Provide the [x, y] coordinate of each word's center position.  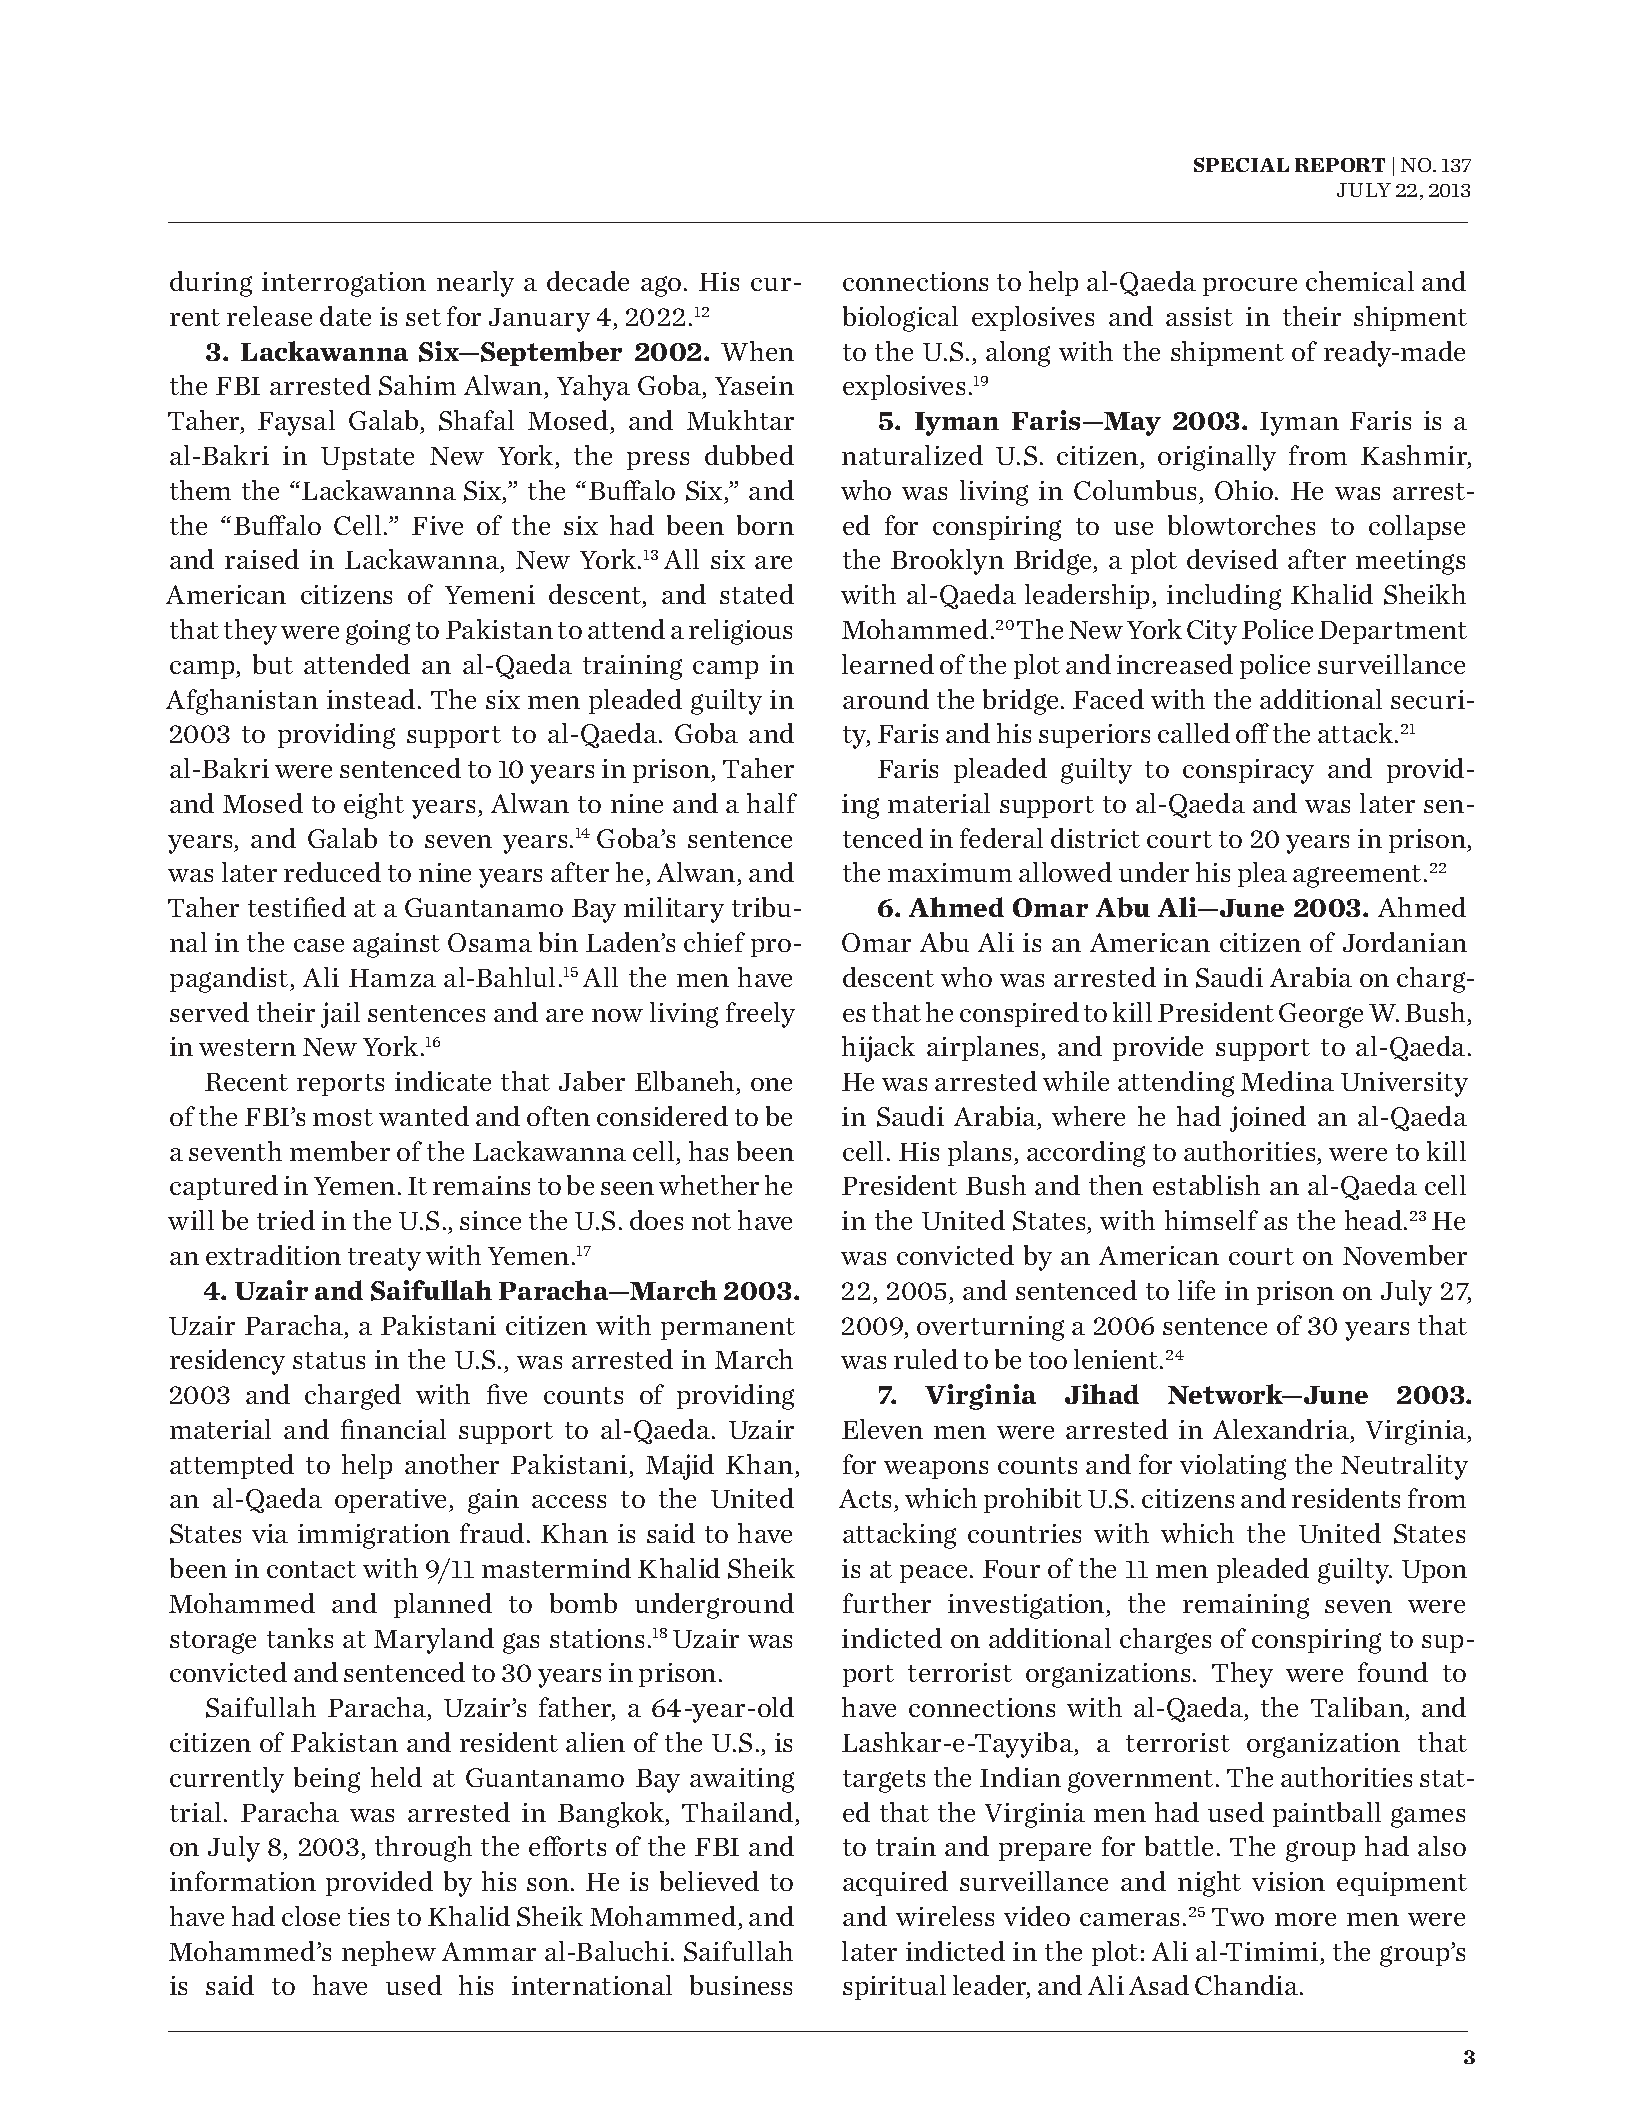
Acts [867, 1500]
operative [392, 1501]
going [378, 632]
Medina [1287, 1081]
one [771, 1084]
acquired [895, 1883]
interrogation [344, 284]
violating [1233, 1467]
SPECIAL [1241, 164]
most [343, 1117]
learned [888, 664]
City [1212, 632]
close [311, 1916]
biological [900, 319]
